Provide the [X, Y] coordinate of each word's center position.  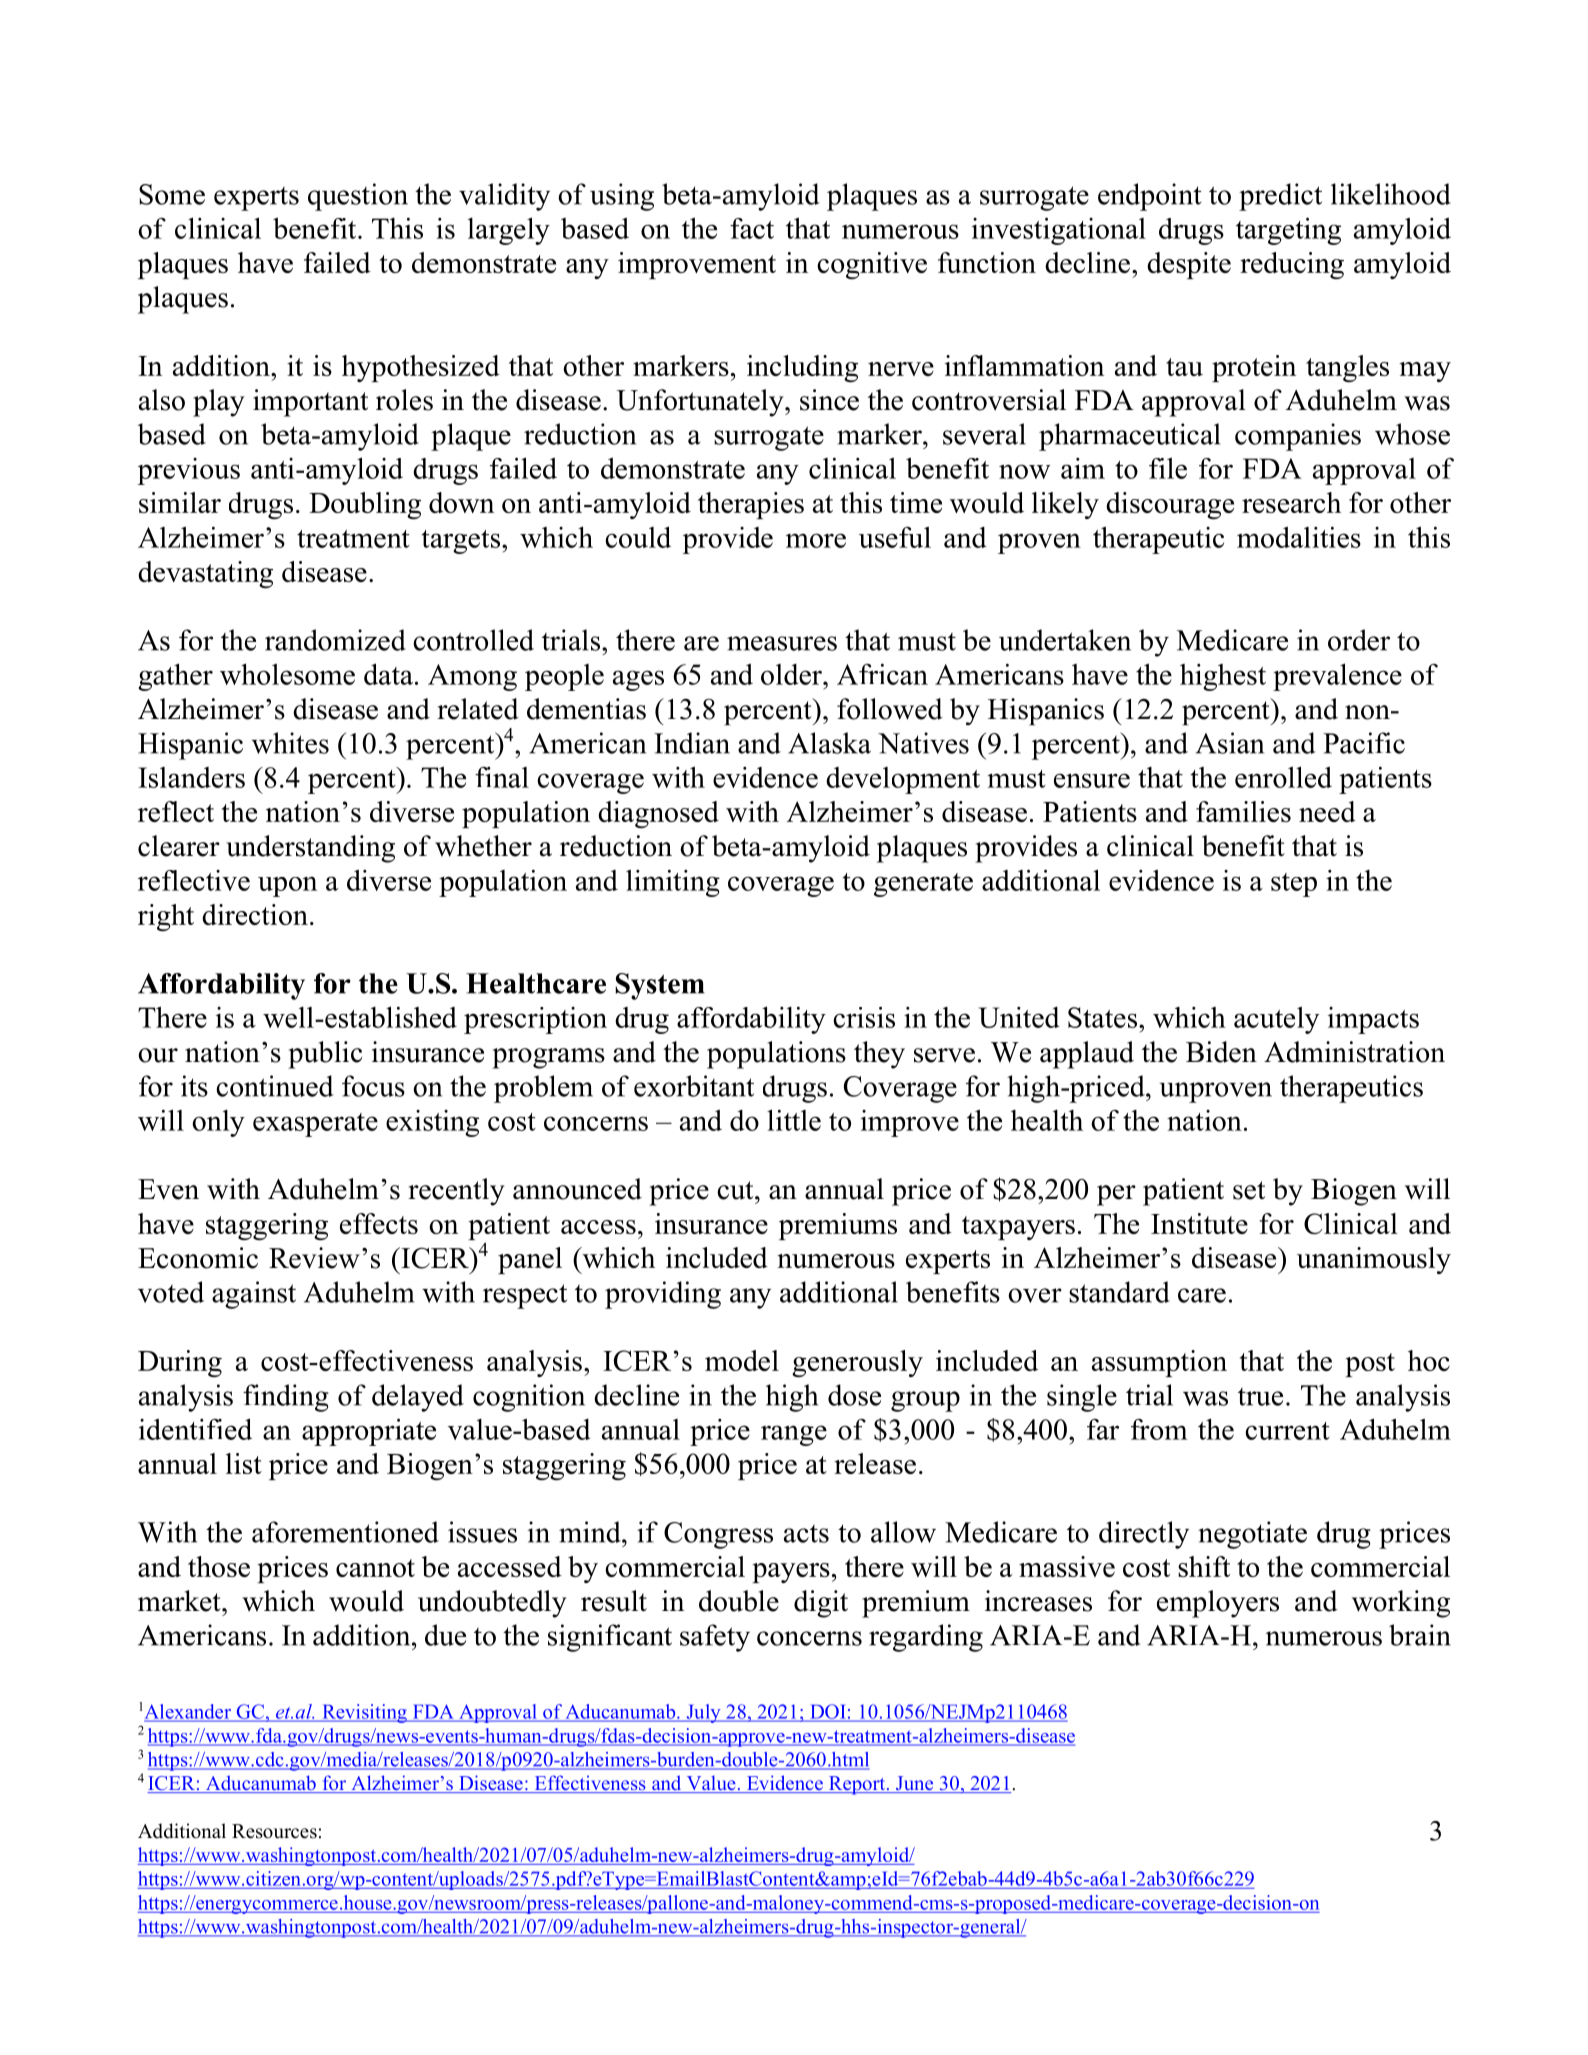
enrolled [1283, 777]
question [358, 197]
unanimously [1374, 1260]
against [254, 1295]
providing [663, 1295]
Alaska [829, 743]
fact [752, 228]
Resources [274, 1831]
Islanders [191, 777]
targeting [1288, 231]
